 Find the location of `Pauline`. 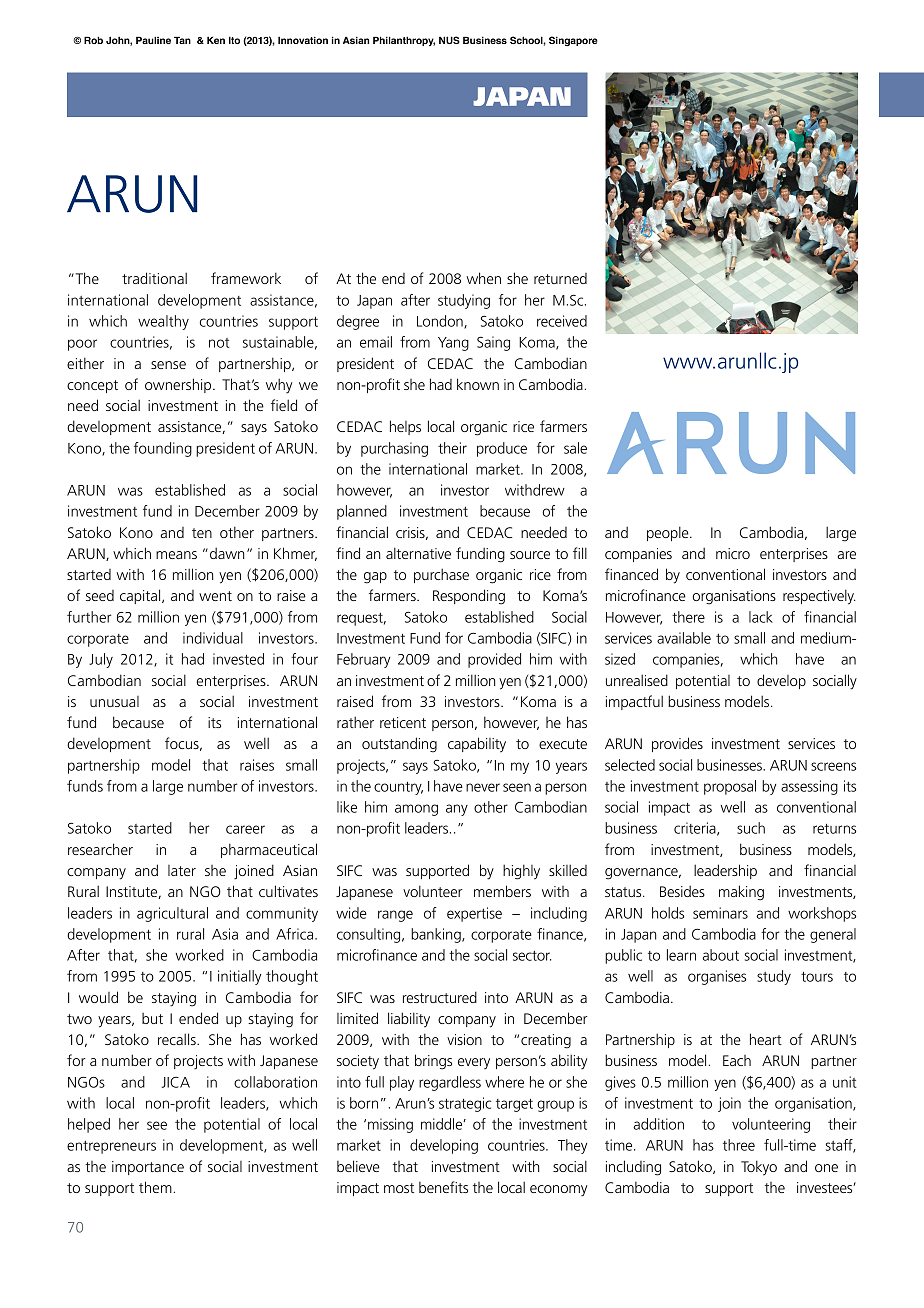

Pauline is located at coordinates (153, 40).
